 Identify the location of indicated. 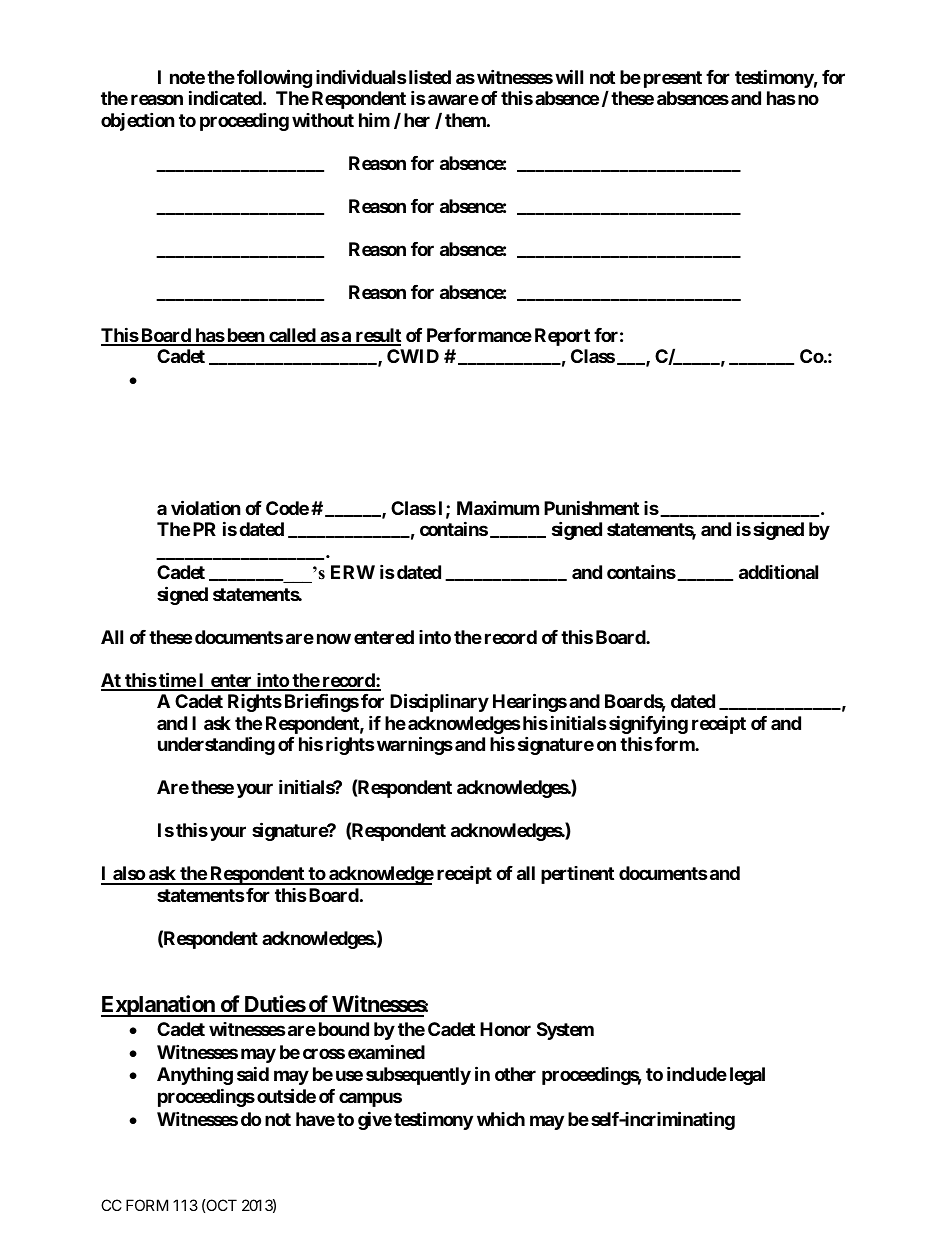
(225, 98).
